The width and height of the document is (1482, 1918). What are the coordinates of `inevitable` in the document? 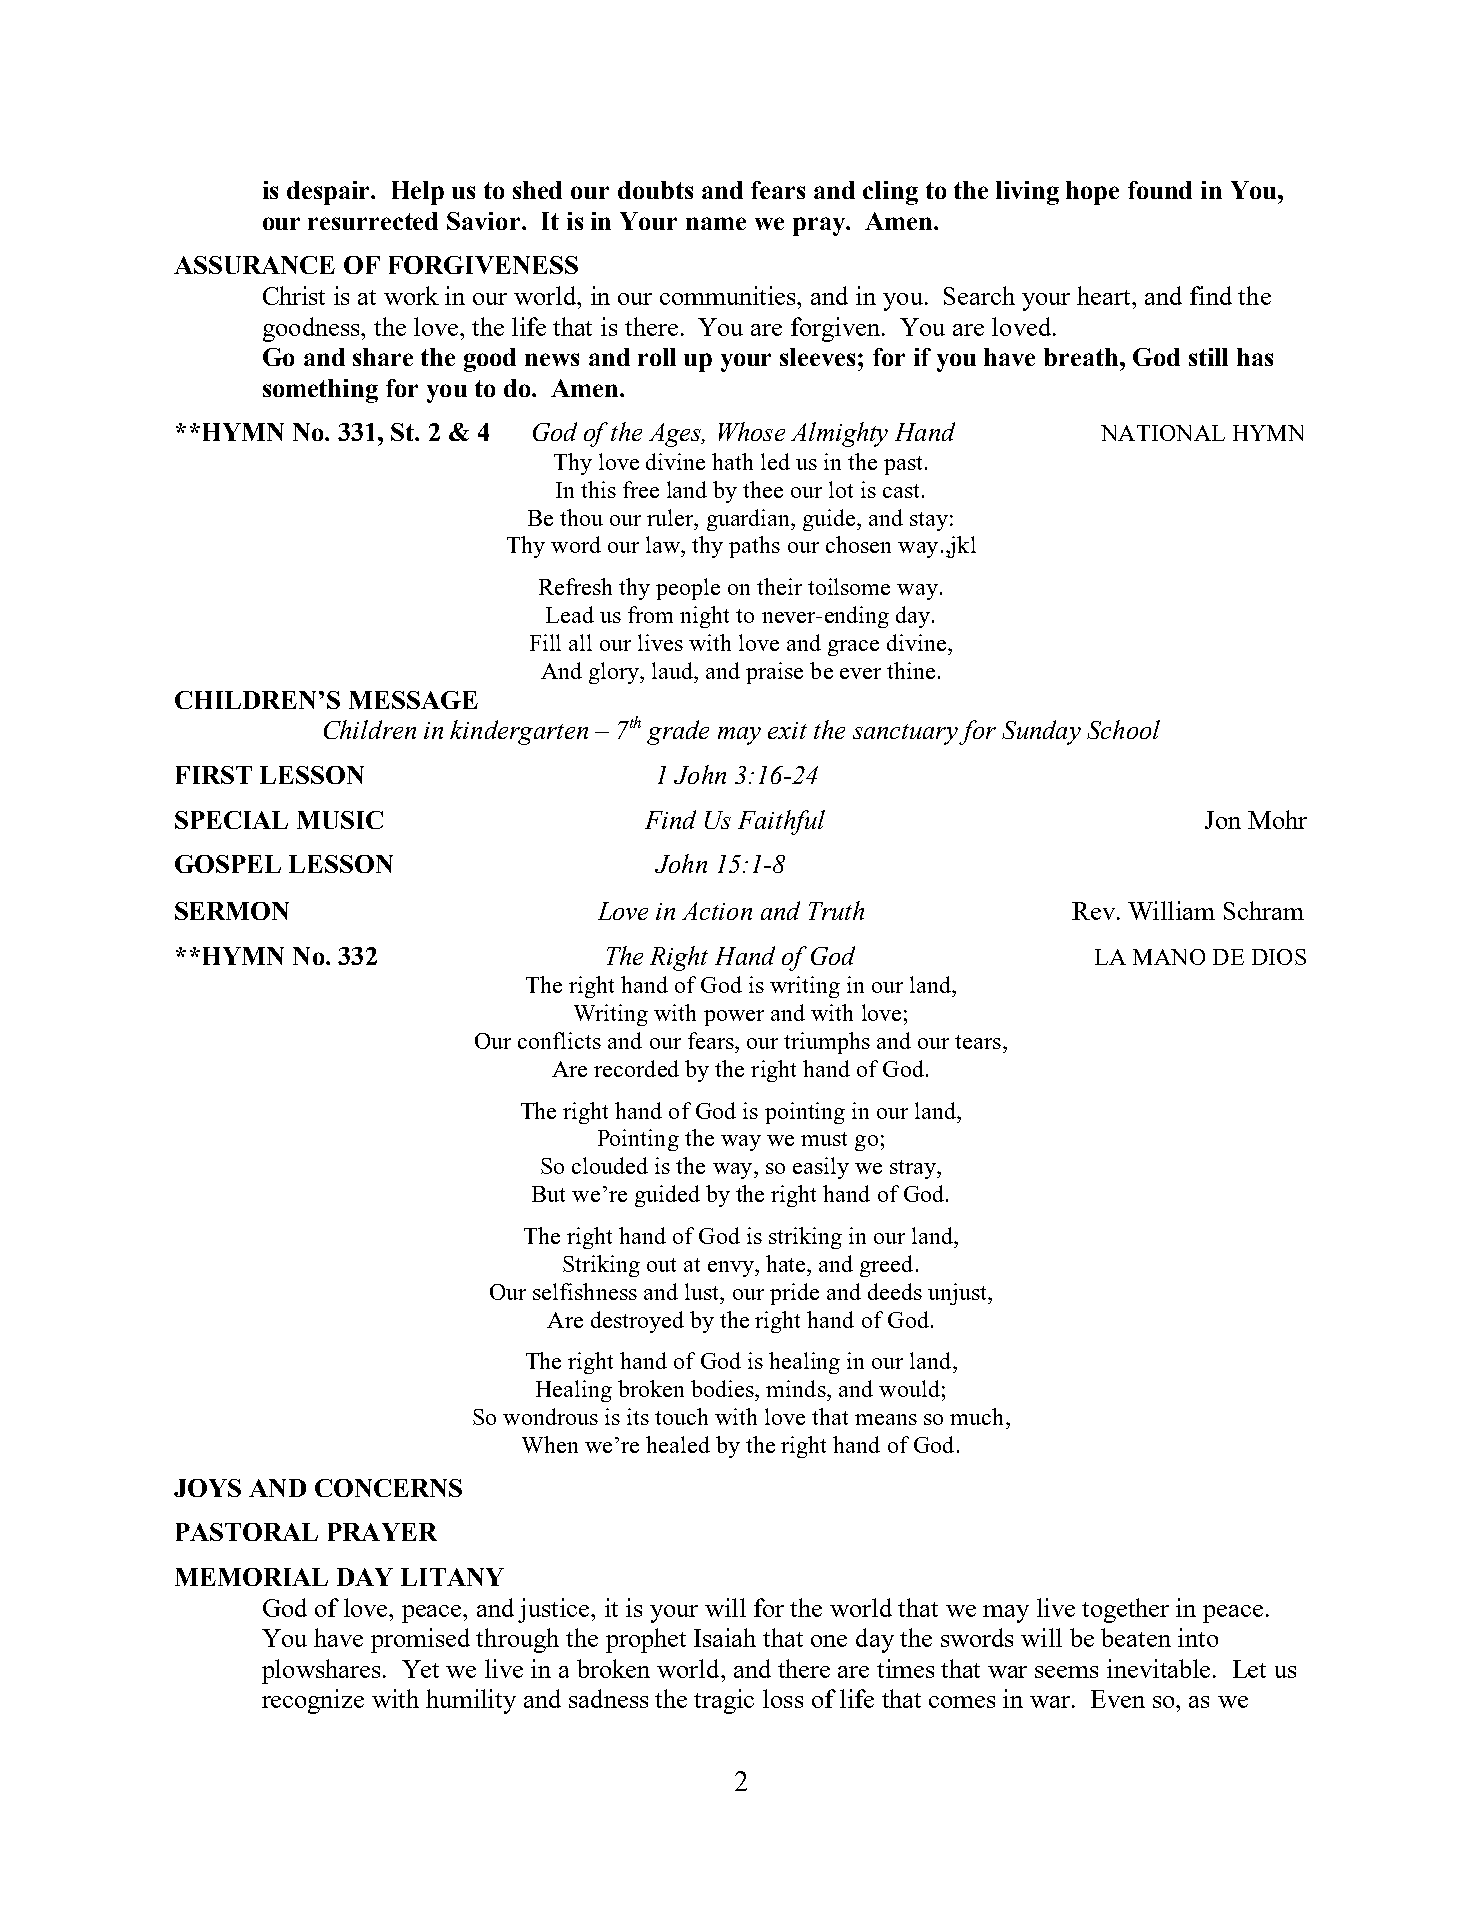 It's located at (1158, 1668).
